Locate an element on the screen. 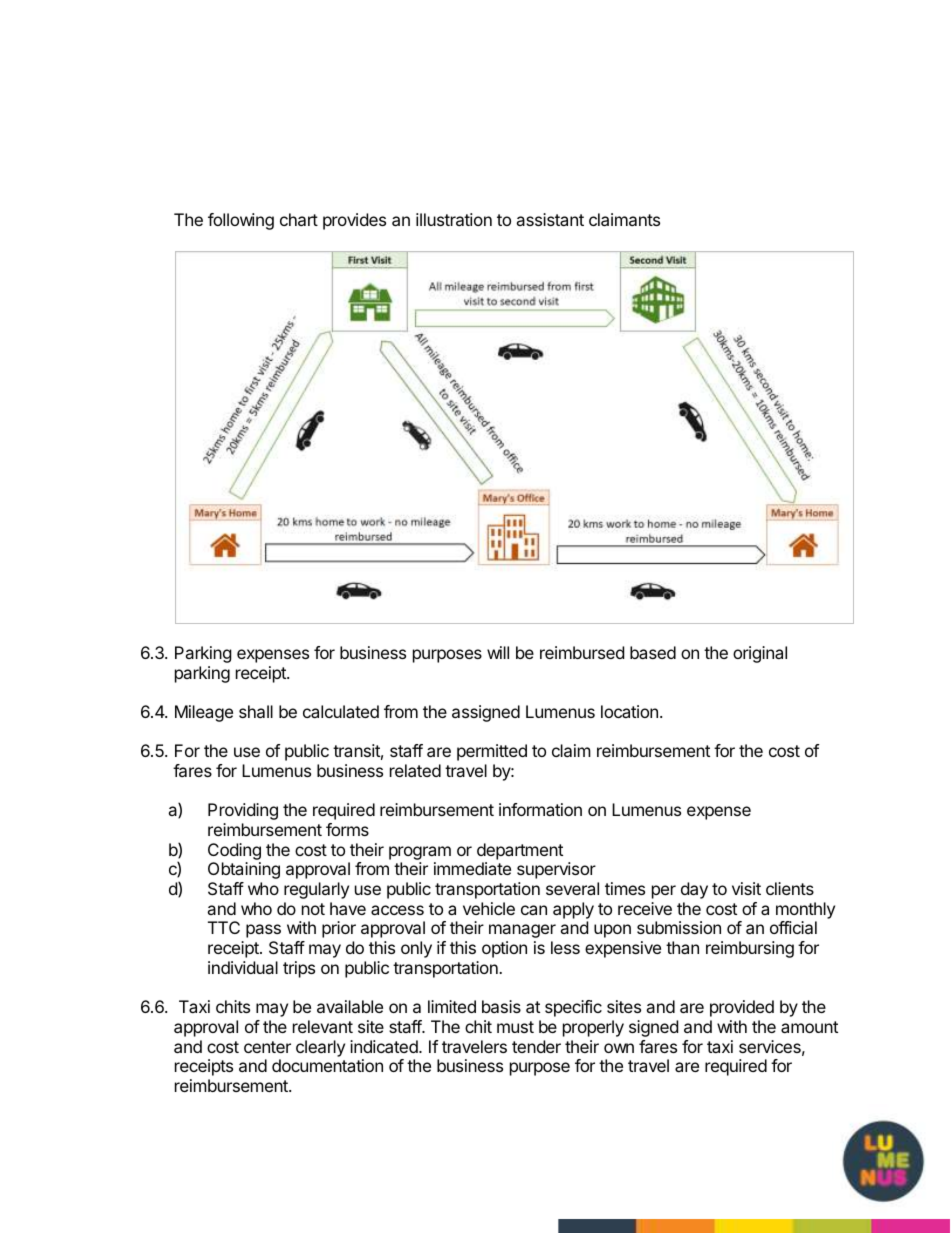 The height and width of the screenshot is (1233, 952). Providing is located at coordinates (243, 811).
